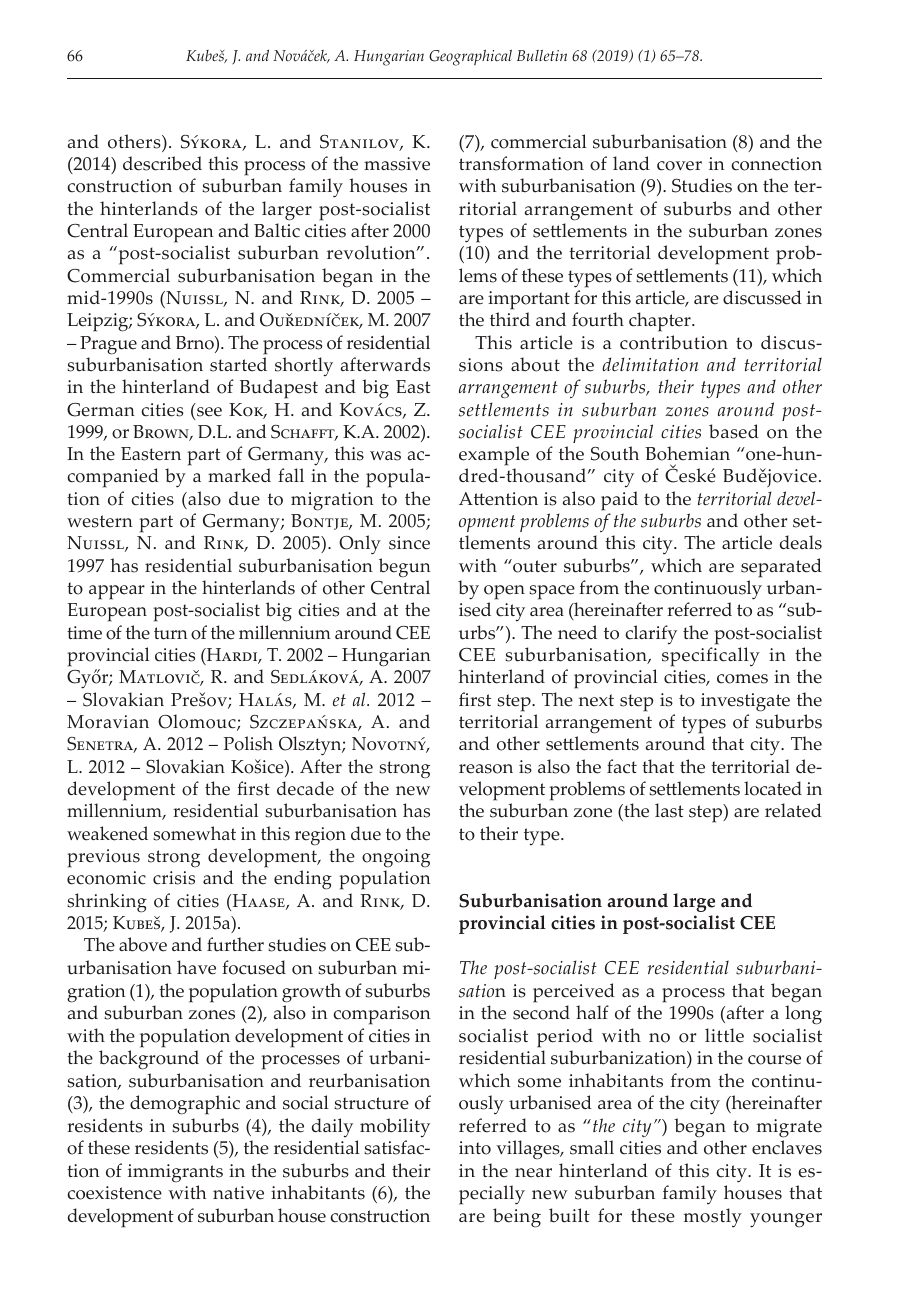 The width and height of the screenshot is (923, 1316). I want to click on Geographical, so click(470, 57).
